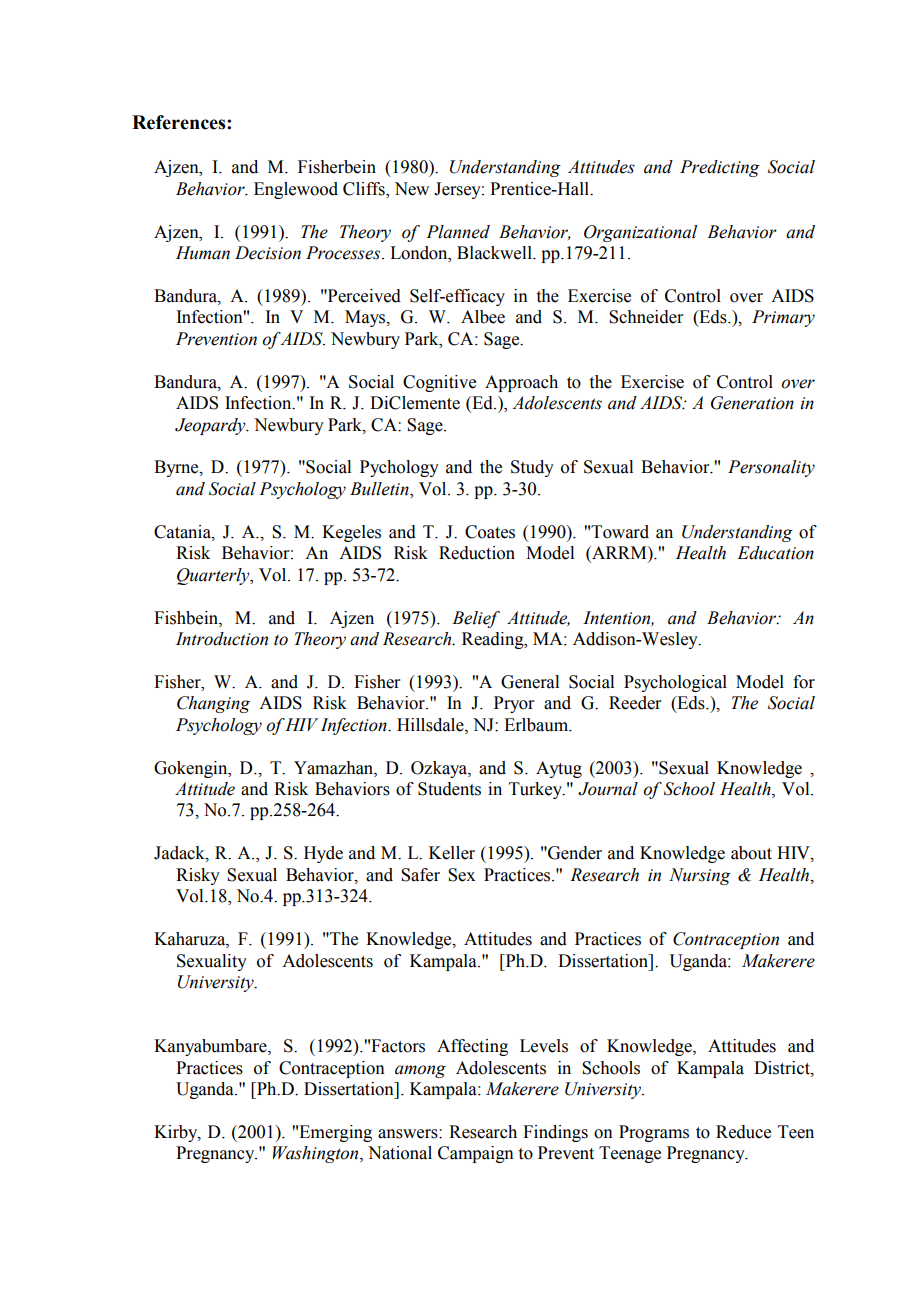  What do you see at coordinates (222, 639) in the document?
I see `Introduction` at bounding box center [222, 639].
